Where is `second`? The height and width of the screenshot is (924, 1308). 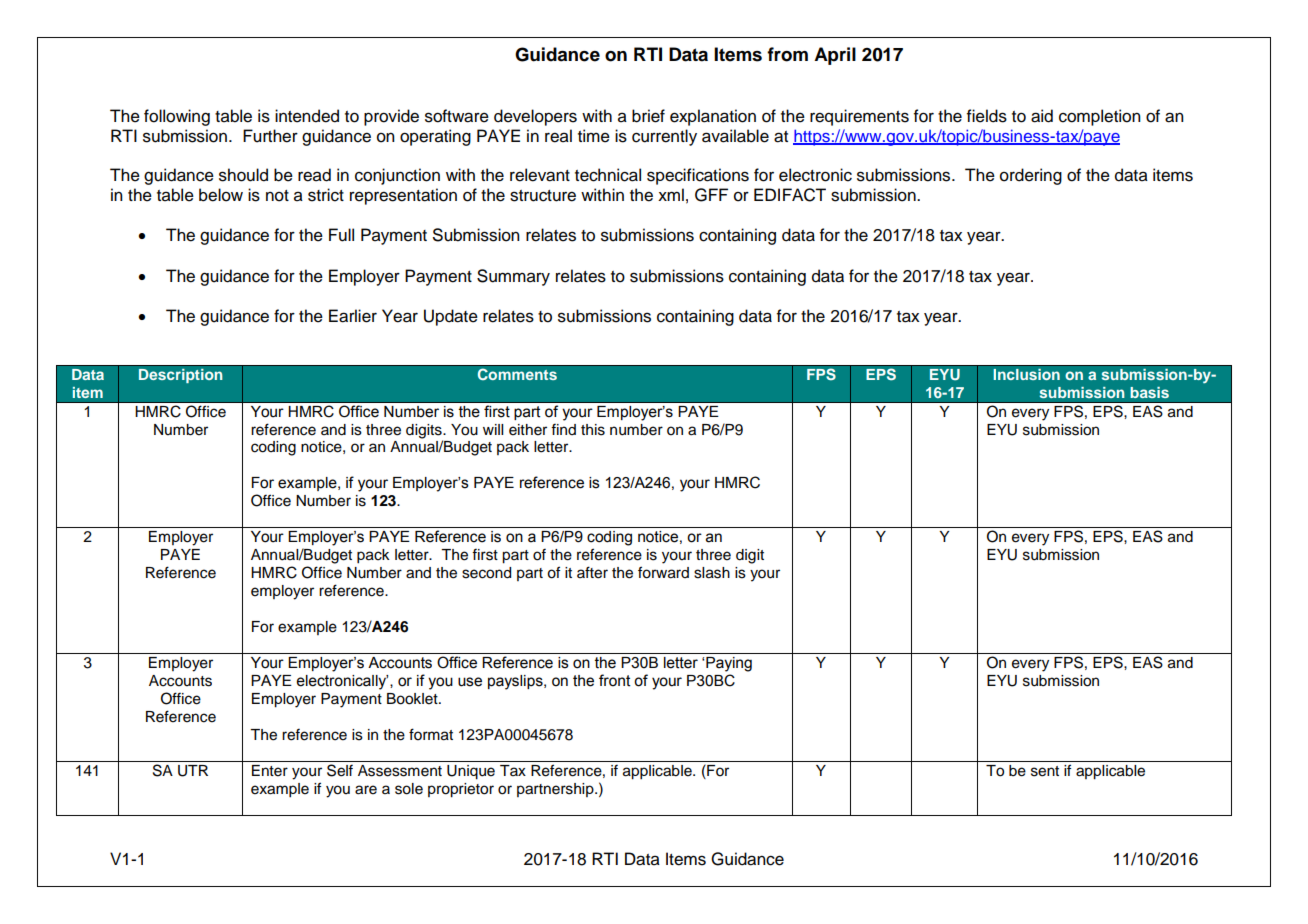
second is located at coordinates (486, 573).
